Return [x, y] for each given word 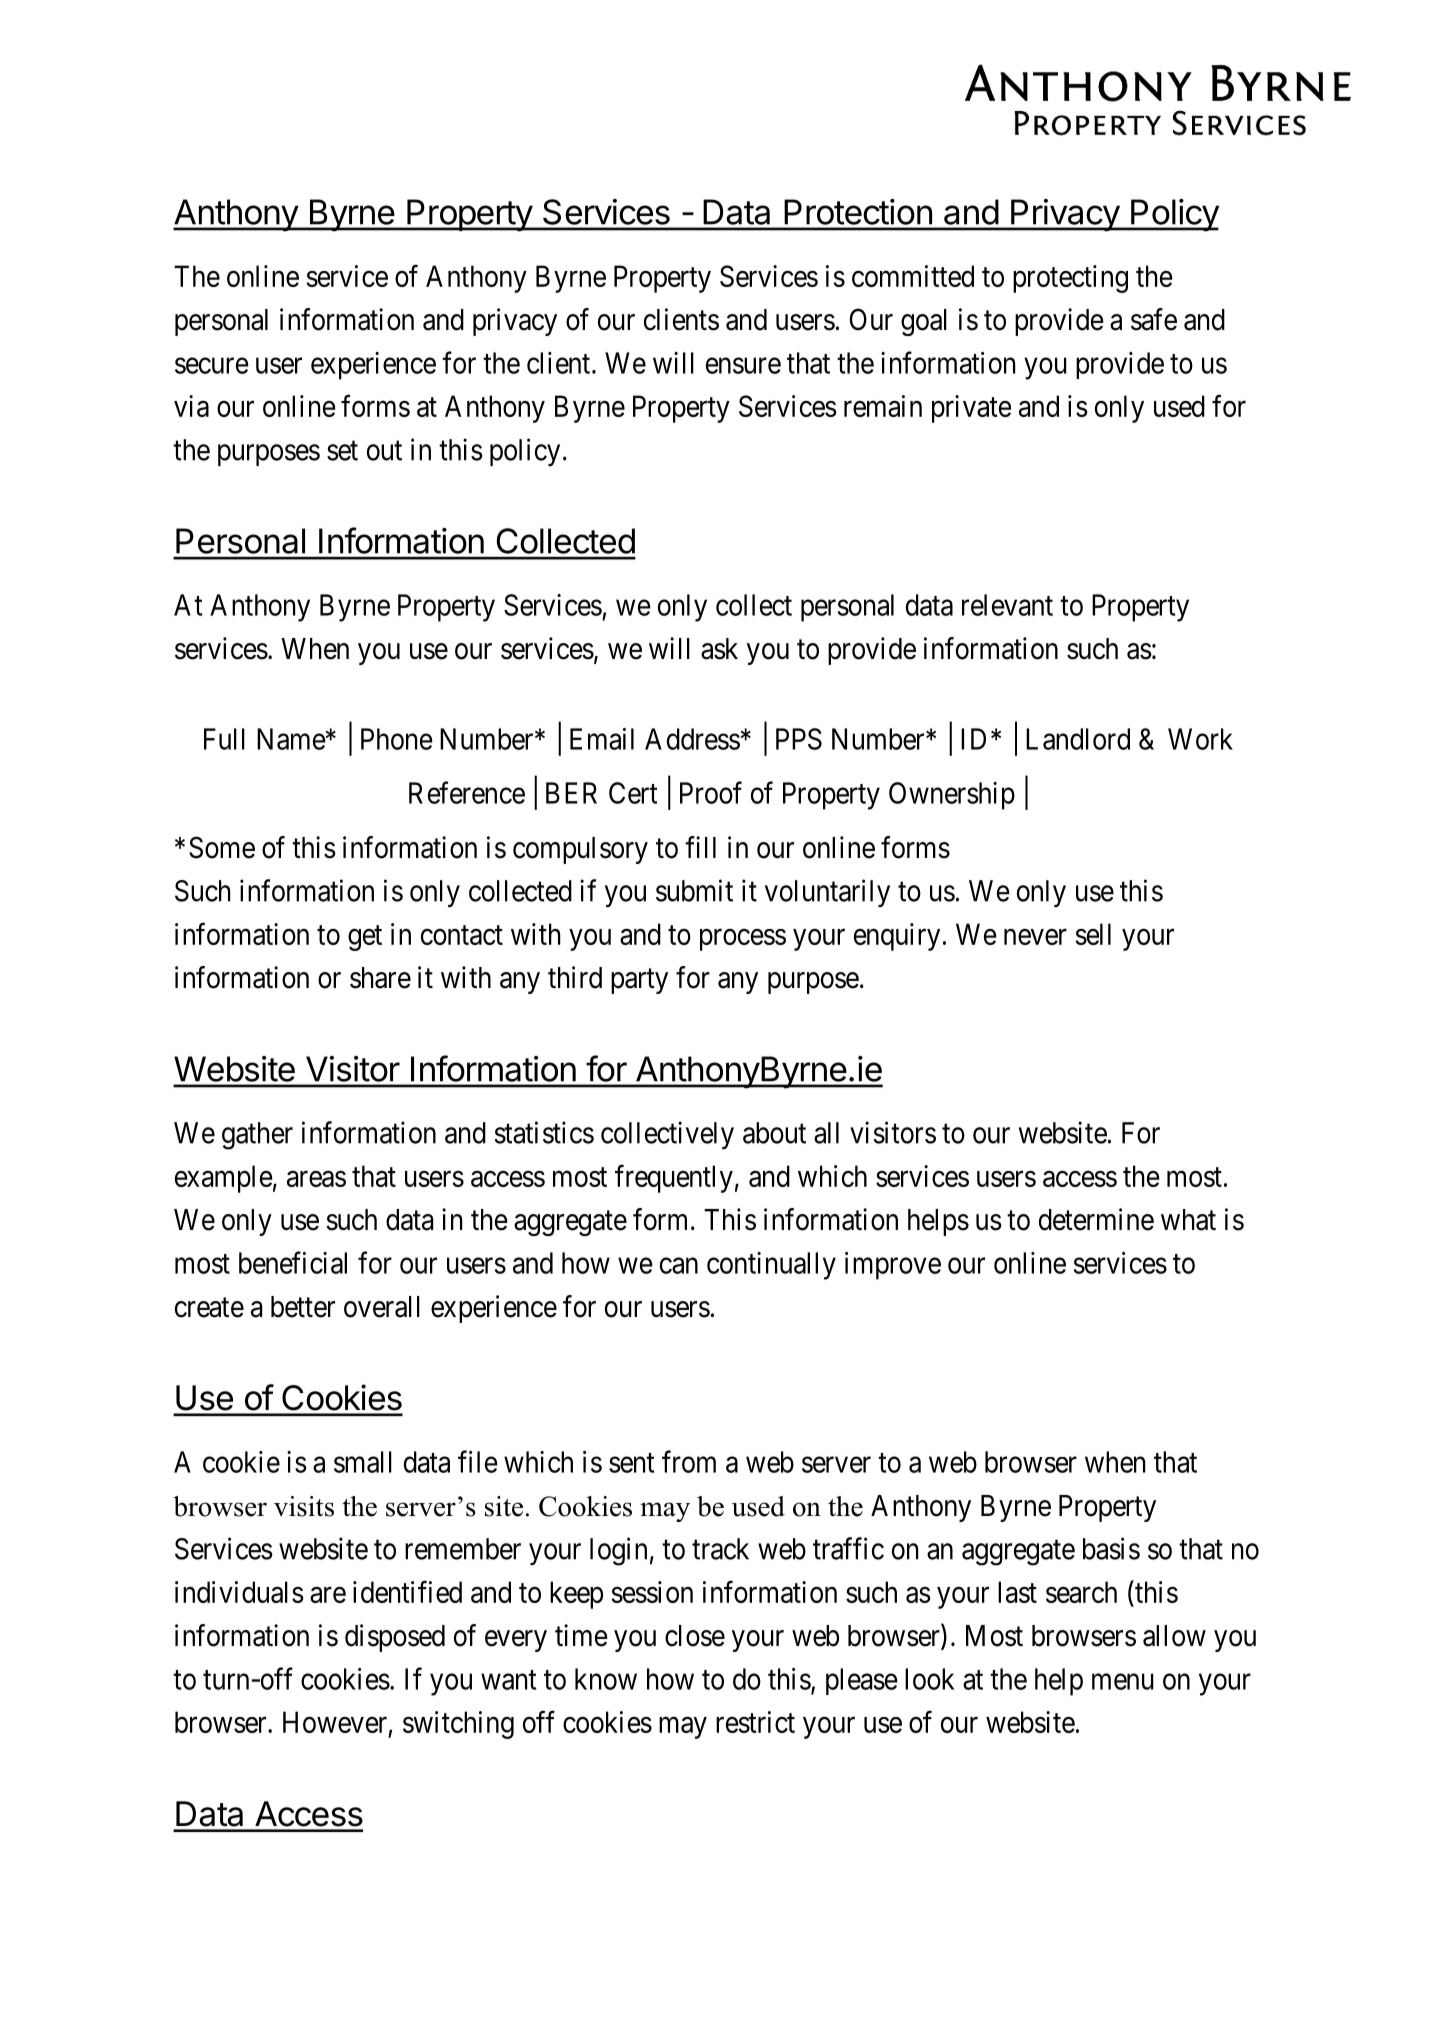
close [695, 1636]
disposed [395, 1638]
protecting [1070, 279]
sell [1093, 934]
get [365, 938]
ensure [743, 366]
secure [212, 366]
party [639, 981]
